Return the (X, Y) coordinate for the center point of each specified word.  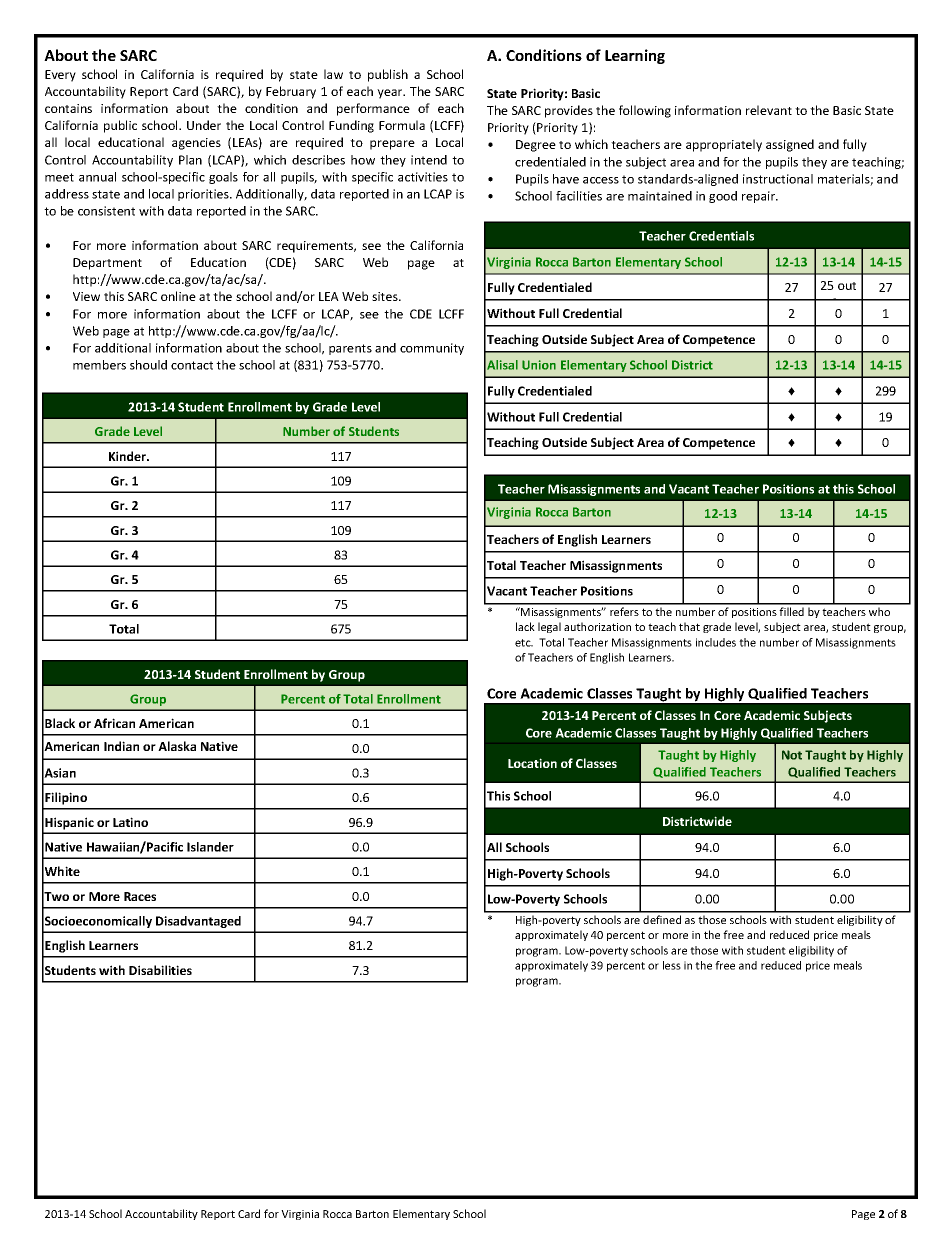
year (391, 94)
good (723, 197)
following (645, 111)
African (114, 723)
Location (532, 763)
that (689, 626)
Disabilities (160, 970)
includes (716, 642)
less (672, 965)
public (120, 126)
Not (792, 755)
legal (549, 627)
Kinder (129, 456)
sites (386, 296)
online (178, 296)
